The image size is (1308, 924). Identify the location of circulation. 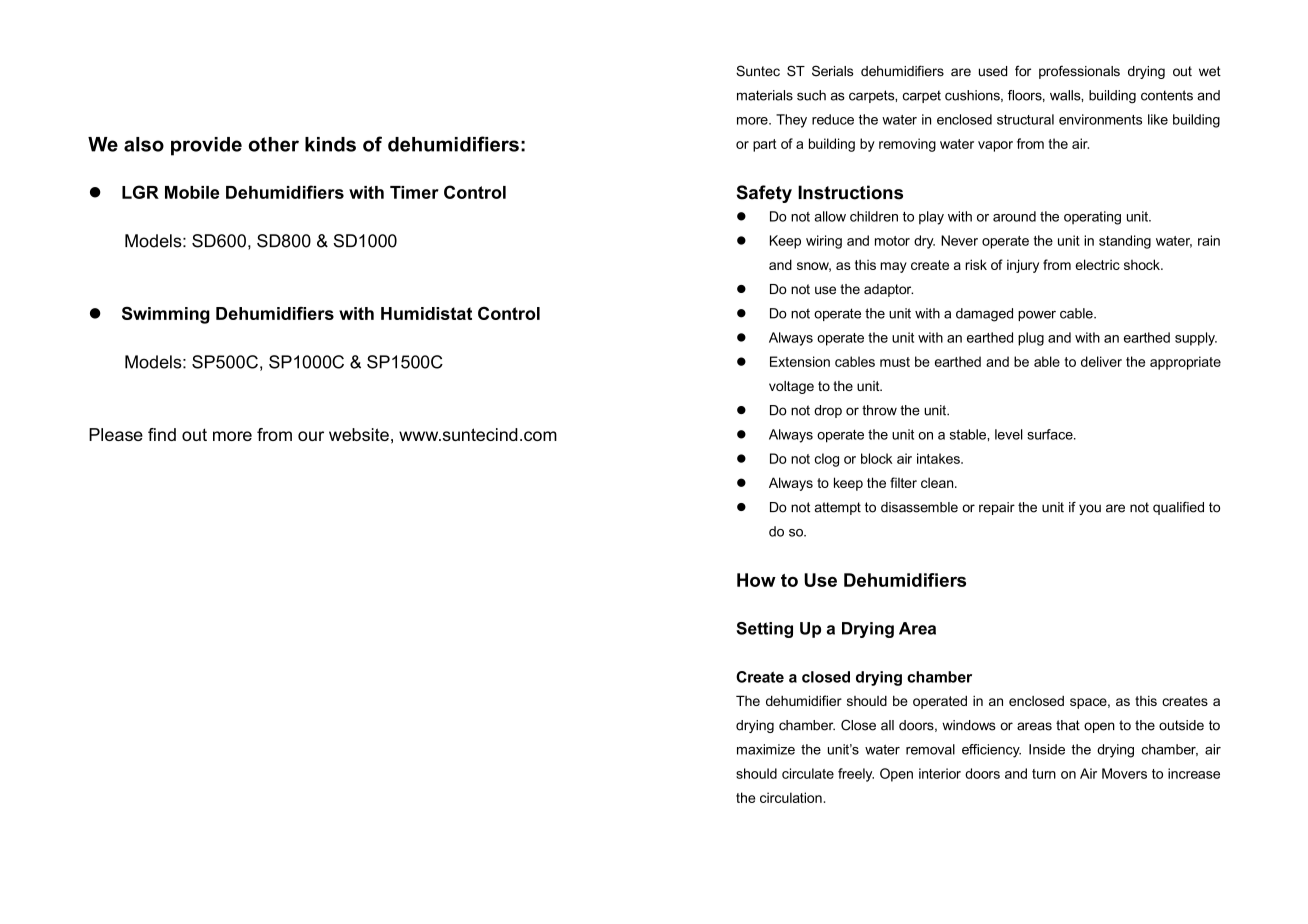
(791, 797).
